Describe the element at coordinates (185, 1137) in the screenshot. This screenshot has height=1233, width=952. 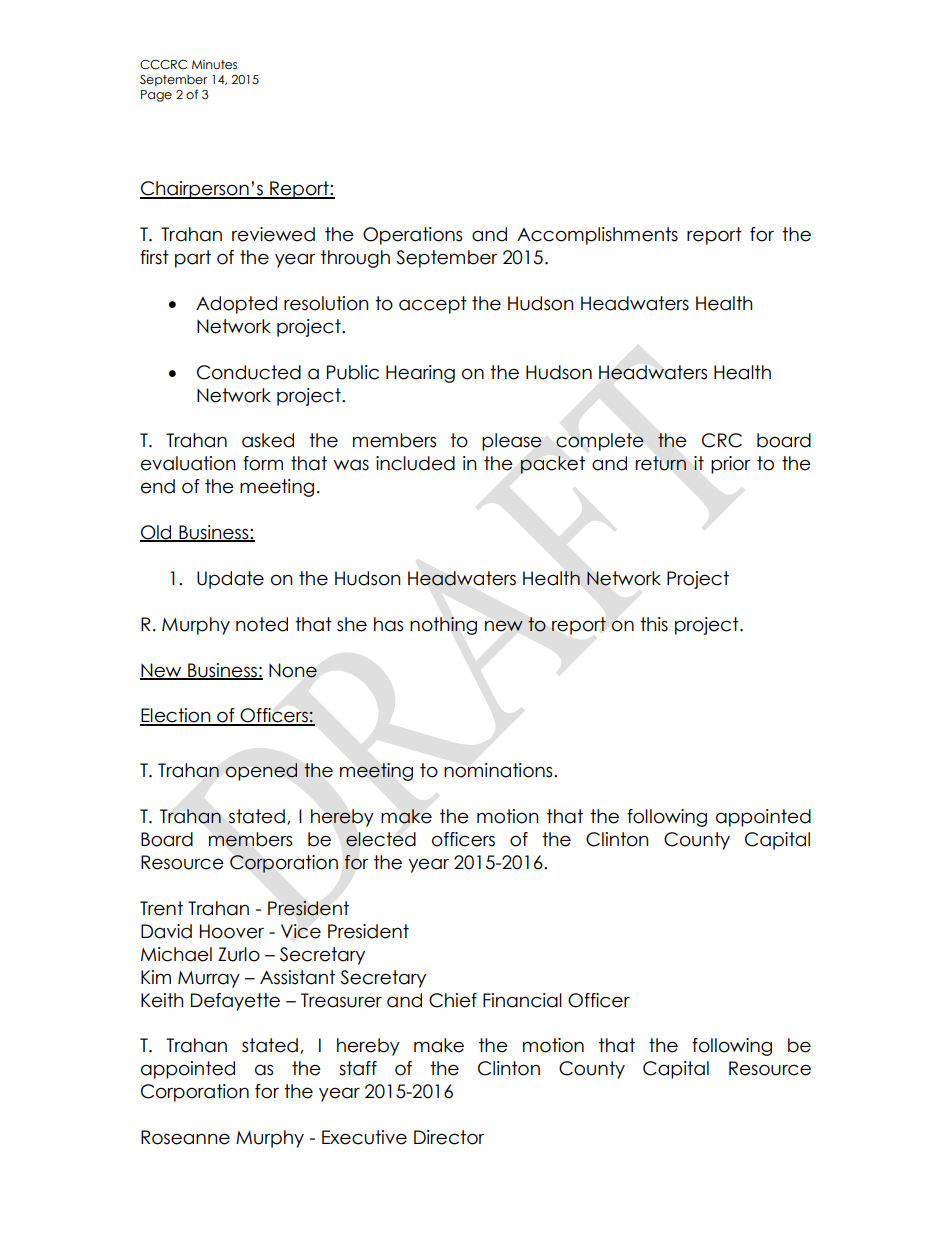
I see `Roseanne` at that location.
